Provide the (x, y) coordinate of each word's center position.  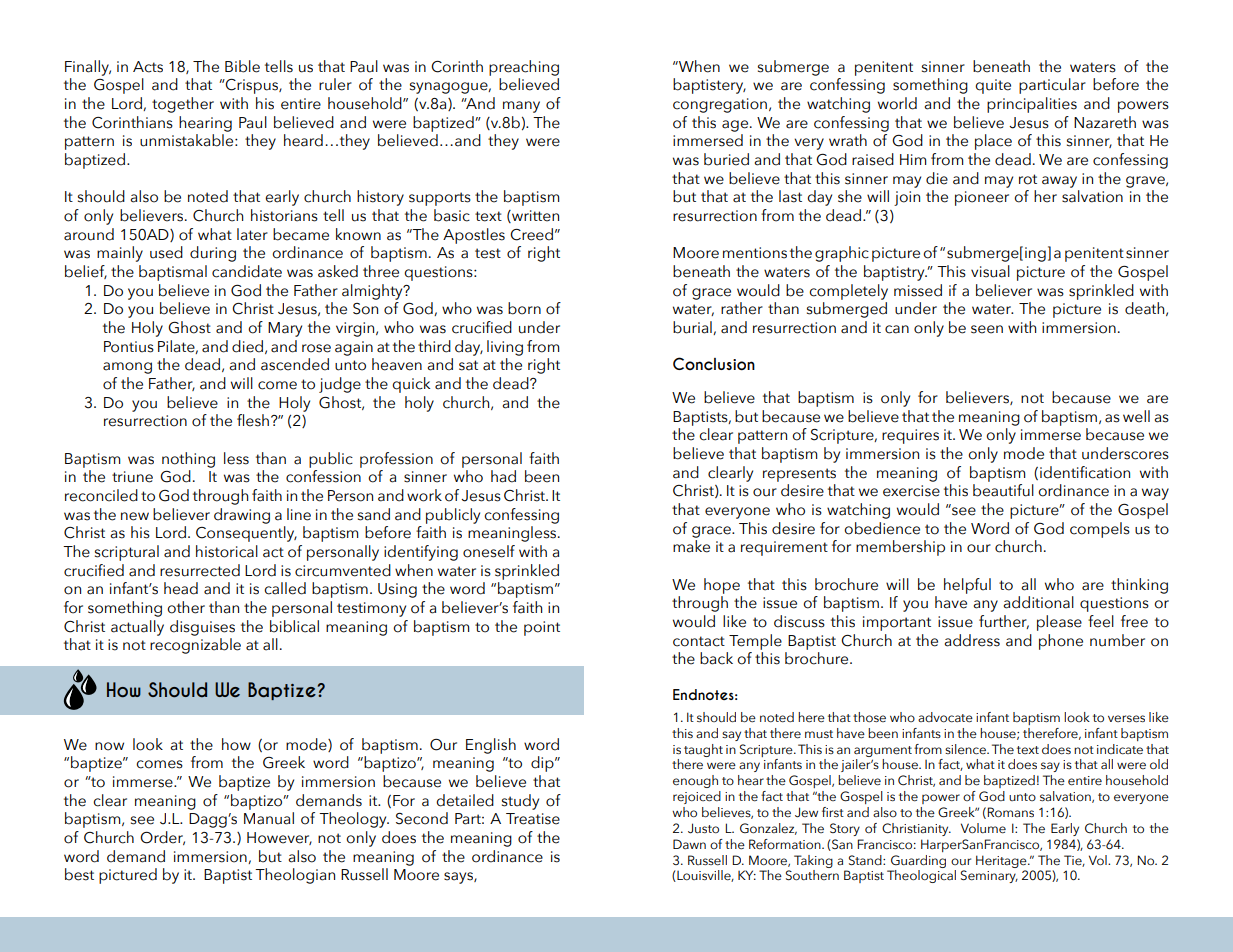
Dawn (689, 844)
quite (993, 86)
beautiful (1003, 490)
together (183, 105)
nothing (188, 460)
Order (162, 838)
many (521, 107)
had (503, 476)
